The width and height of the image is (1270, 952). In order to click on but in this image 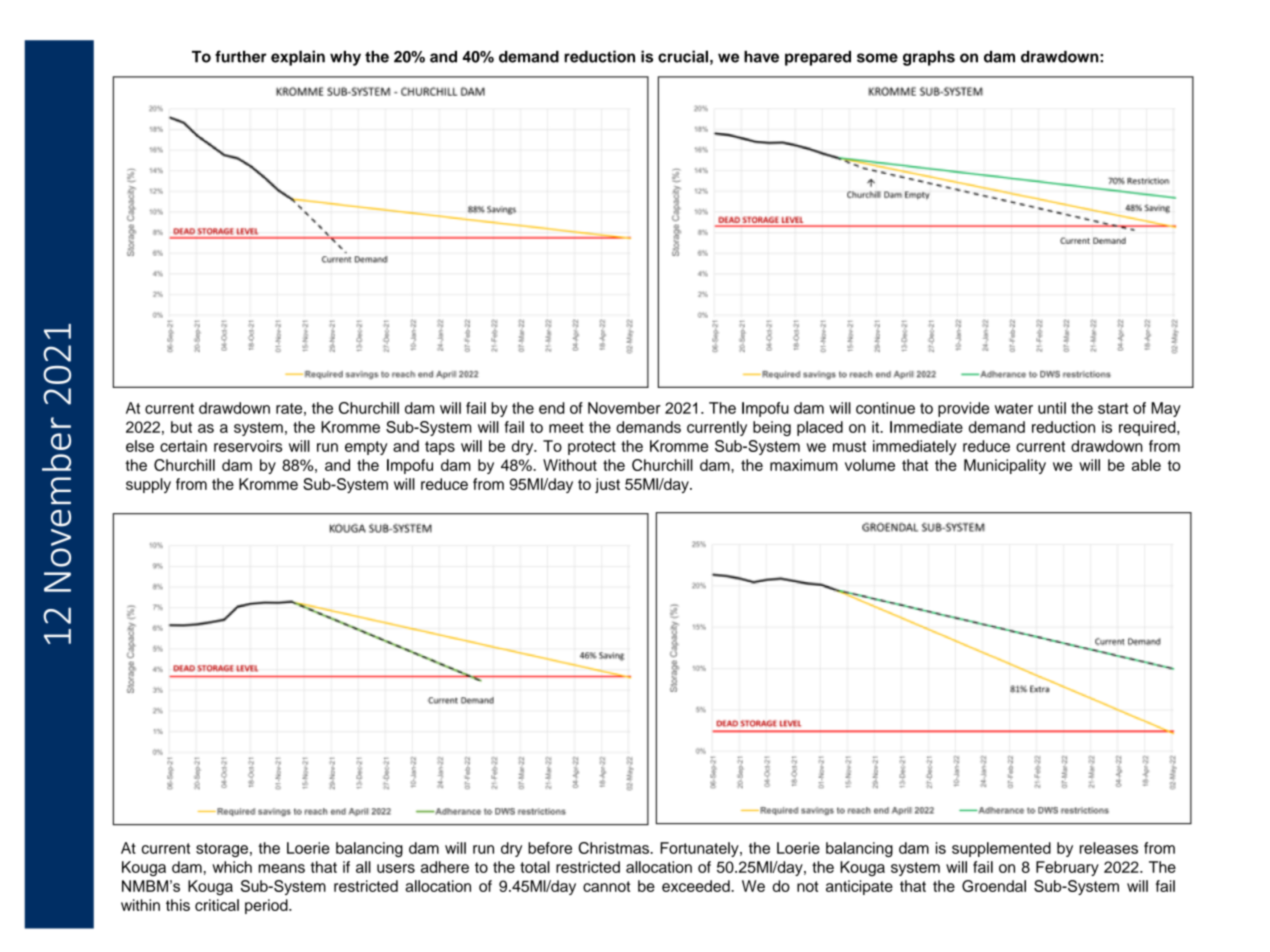, I will do `click(181, 427)`.
